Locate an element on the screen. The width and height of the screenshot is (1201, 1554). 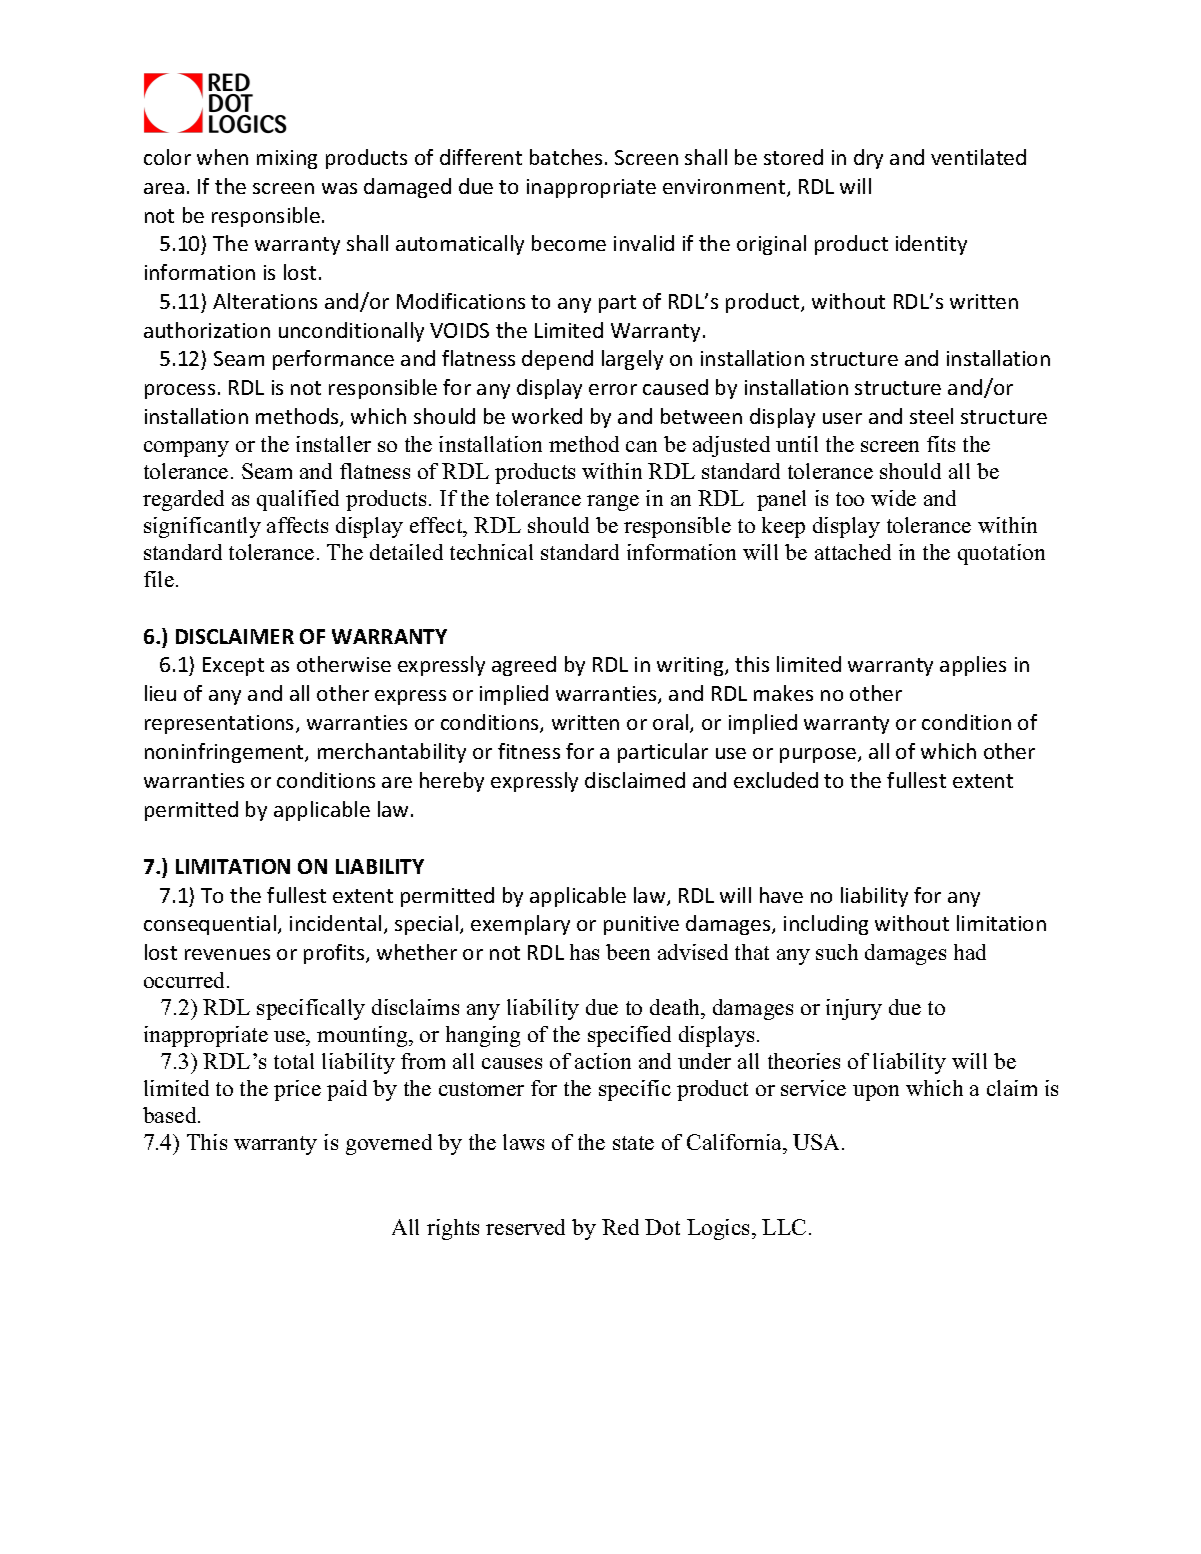
fitness is located at coordinates (529, 751).
